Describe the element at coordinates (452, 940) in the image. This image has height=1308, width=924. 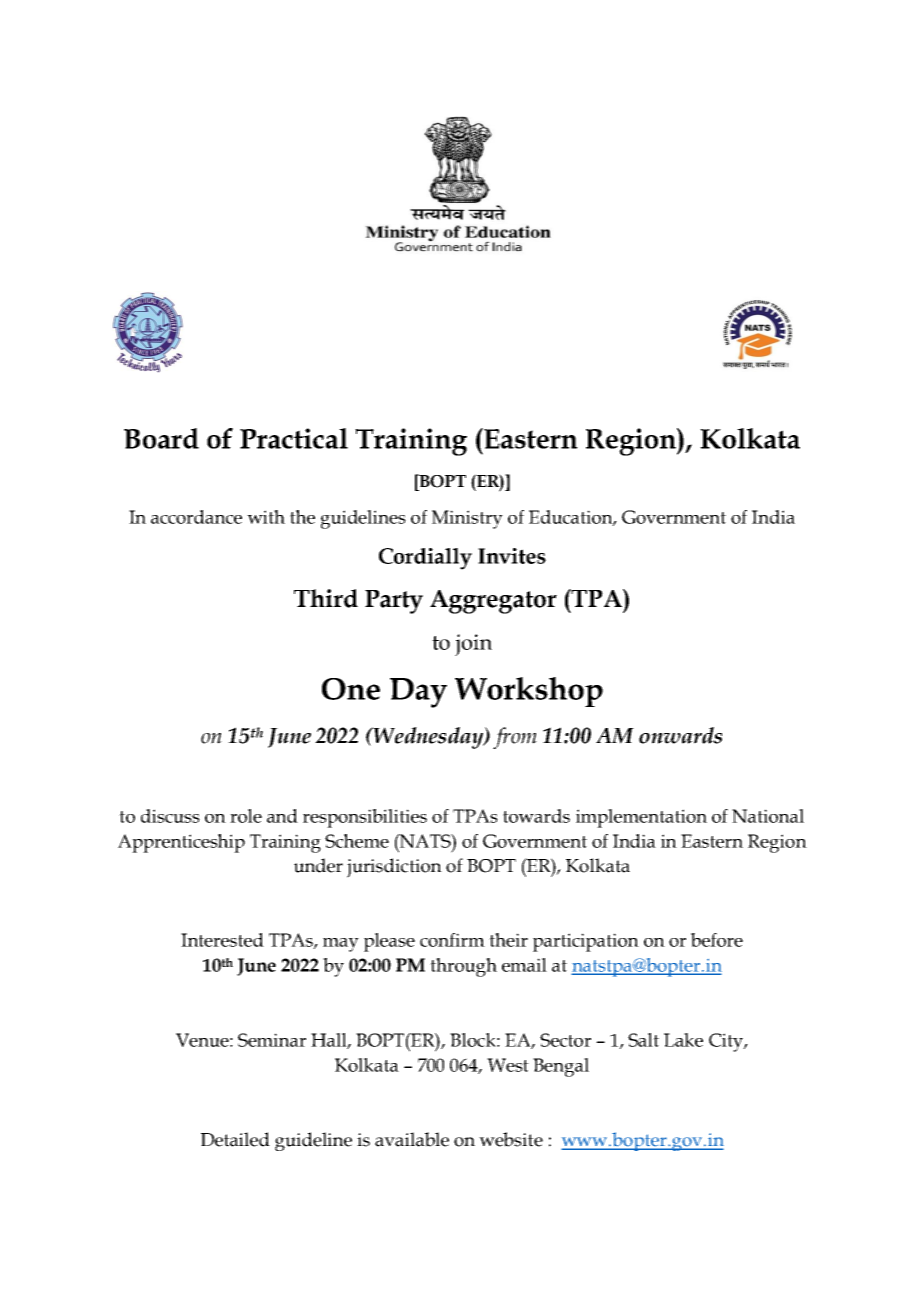
I see `confirm` at that location.
